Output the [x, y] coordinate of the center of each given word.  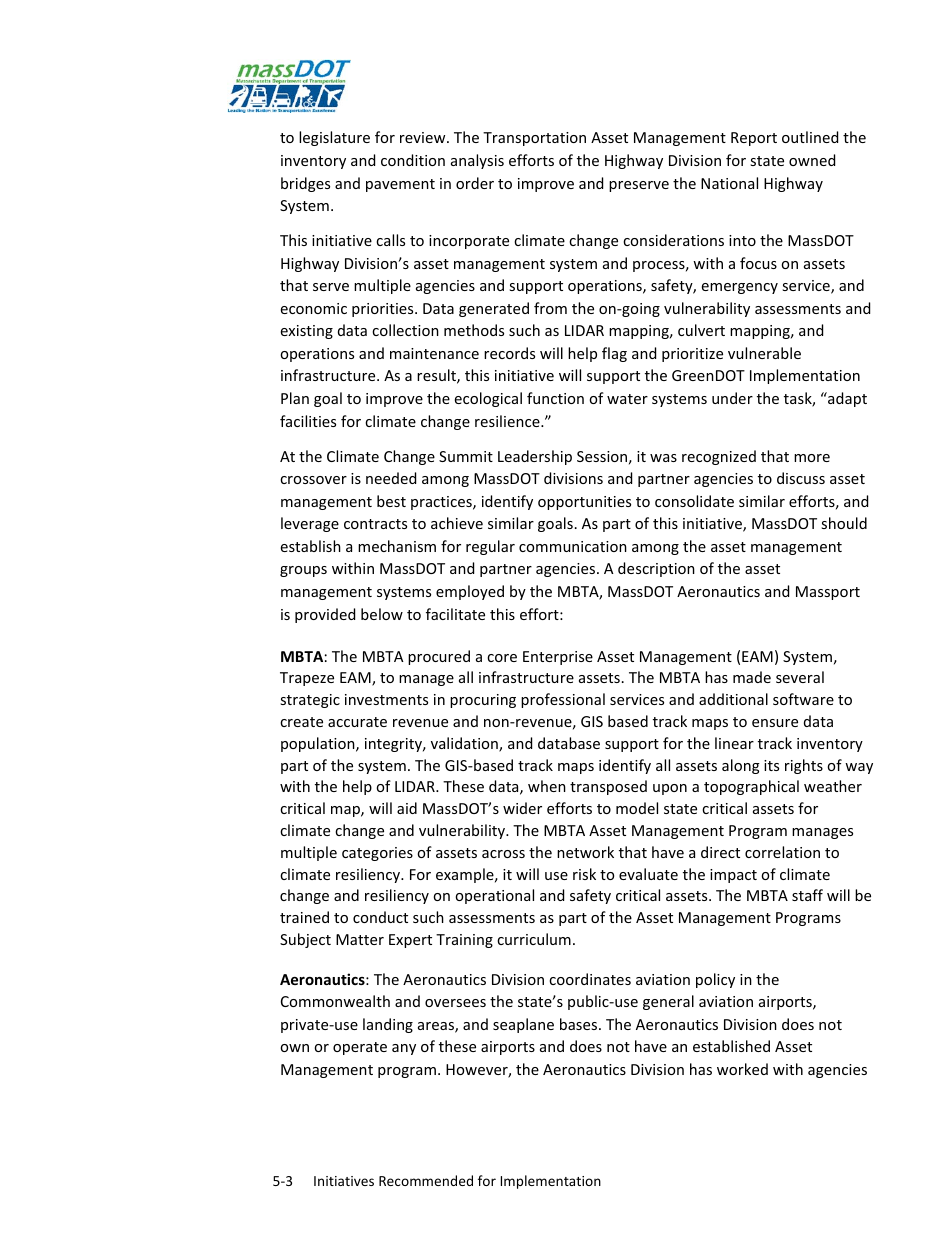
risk [584, 874]
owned [812, 160]
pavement [400, 185]
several [800, 677]
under [732, 398]
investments [386, 699]
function [555, 398]
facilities [308, 421]
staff [807, 895]
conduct [380, 917]
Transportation [534, 139]
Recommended [426, 1180]
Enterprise [558, 658]
